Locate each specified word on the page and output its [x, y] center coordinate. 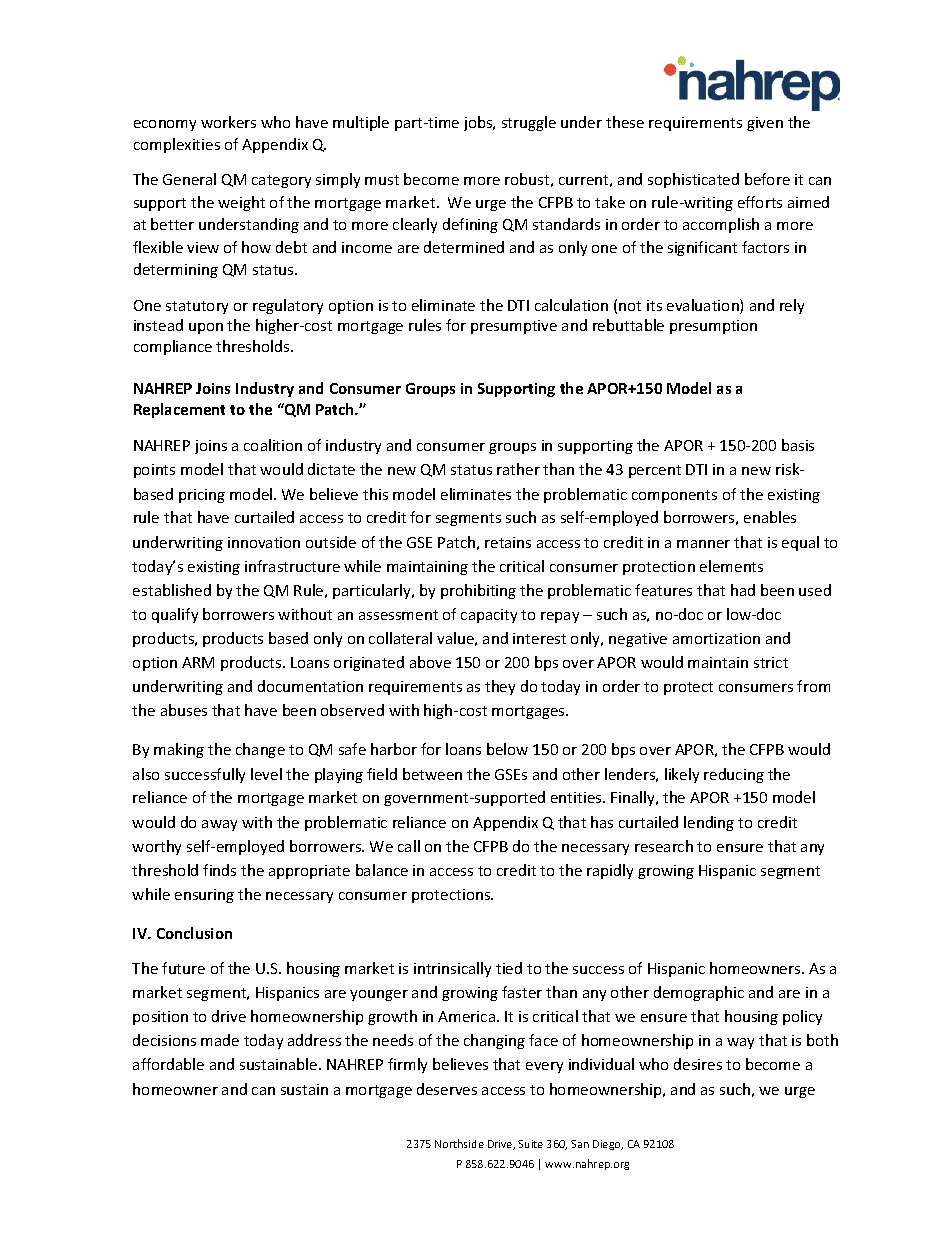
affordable [168, 1064]
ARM [198, 662]
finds [219, 870]
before [767, 179]
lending [709, 823]
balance [382, 870]
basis [798, 445]
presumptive [514, 327]
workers [228, 122]
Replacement [179, 410]
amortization [716, 638]
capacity [489, 616]
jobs [479, 123]
